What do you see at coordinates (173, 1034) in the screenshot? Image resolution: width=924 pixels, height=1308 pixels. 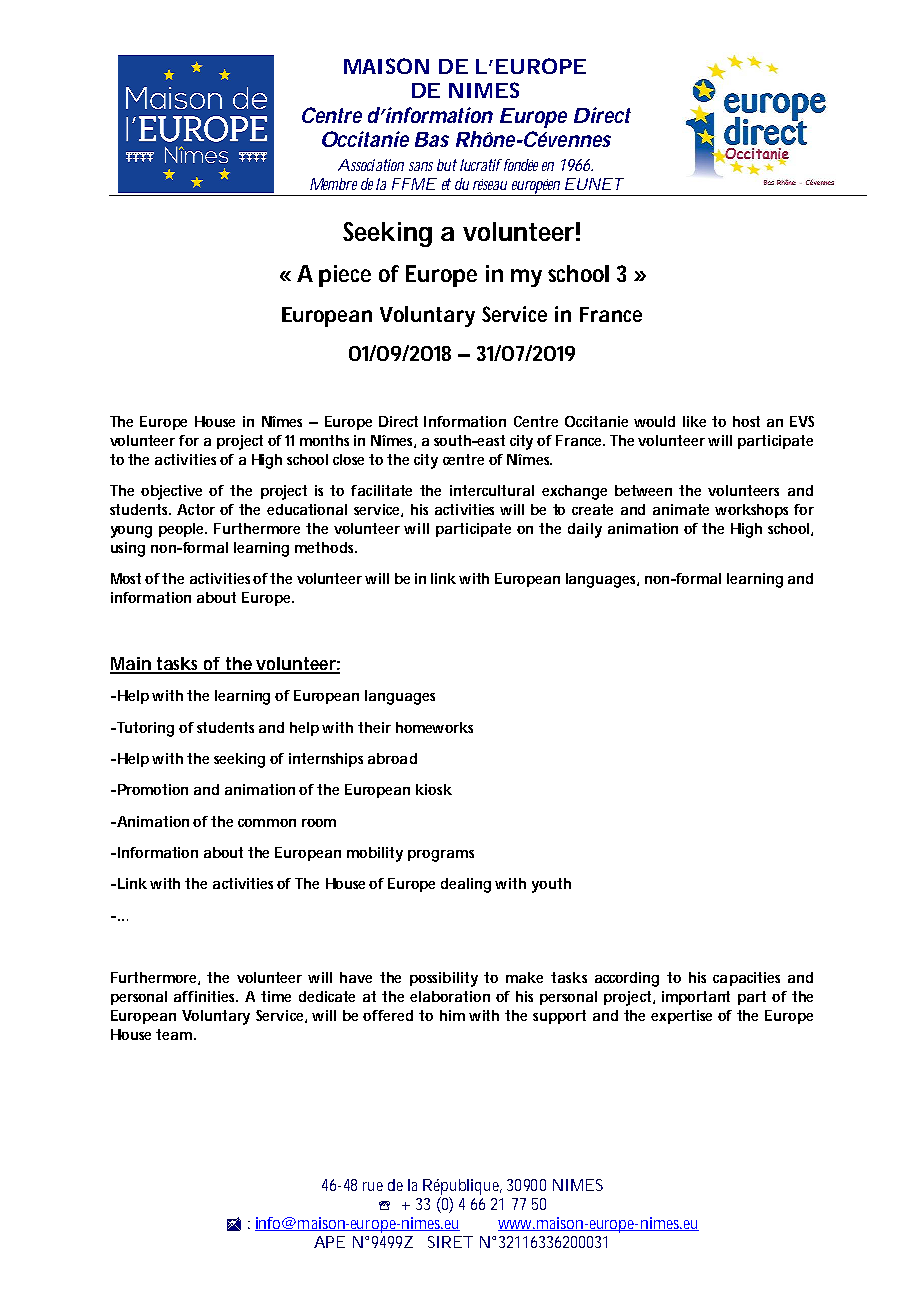 I see `team` at bounding box center [173, 1034].
